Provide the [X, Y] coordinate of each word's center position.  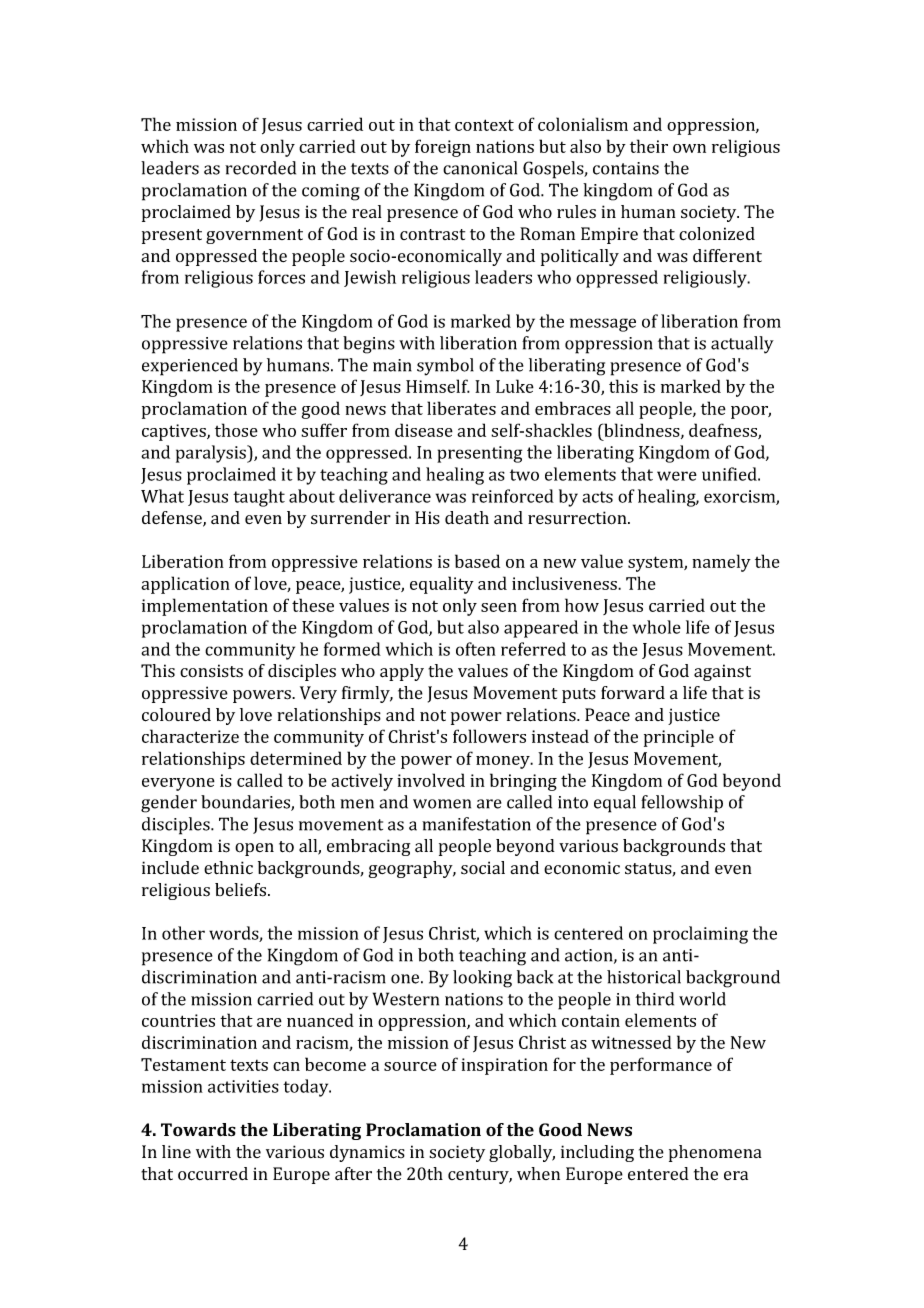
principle [679, 738]
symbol [445, 367]
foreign [443, 148]
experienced [190, 367]
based [477, 561]
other [183, 933]
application [185, 585]
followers [489, 736]
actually [742, 345]
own [689, 148]
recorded [260, 168]
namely [721, 563]
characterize [190, 736]
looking [482, 979]
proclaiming [700, 935]
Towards [198, 1130]
